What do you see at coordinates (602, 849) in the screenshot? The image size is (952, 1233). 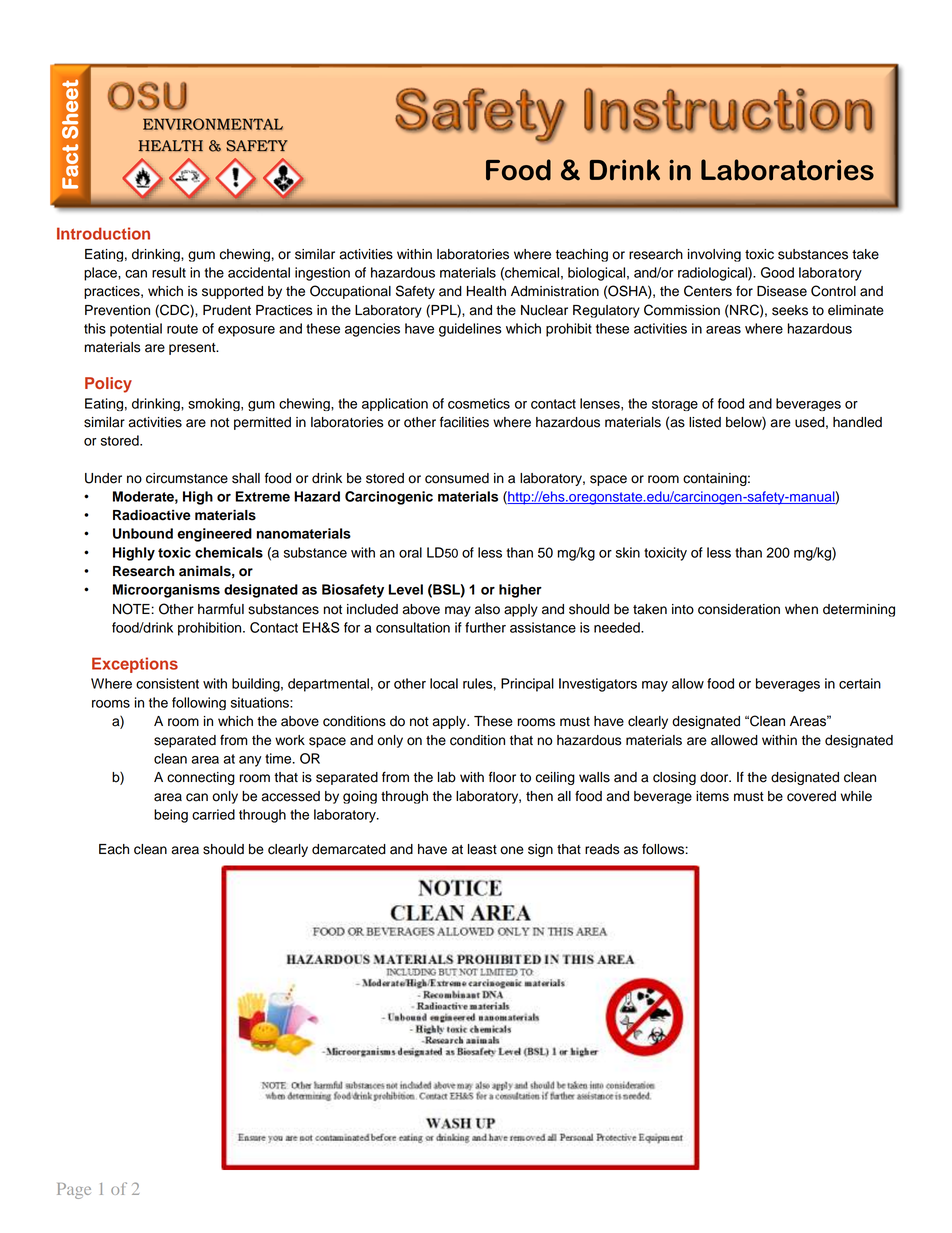 I see `reads` at bounding box center [602, 849].
